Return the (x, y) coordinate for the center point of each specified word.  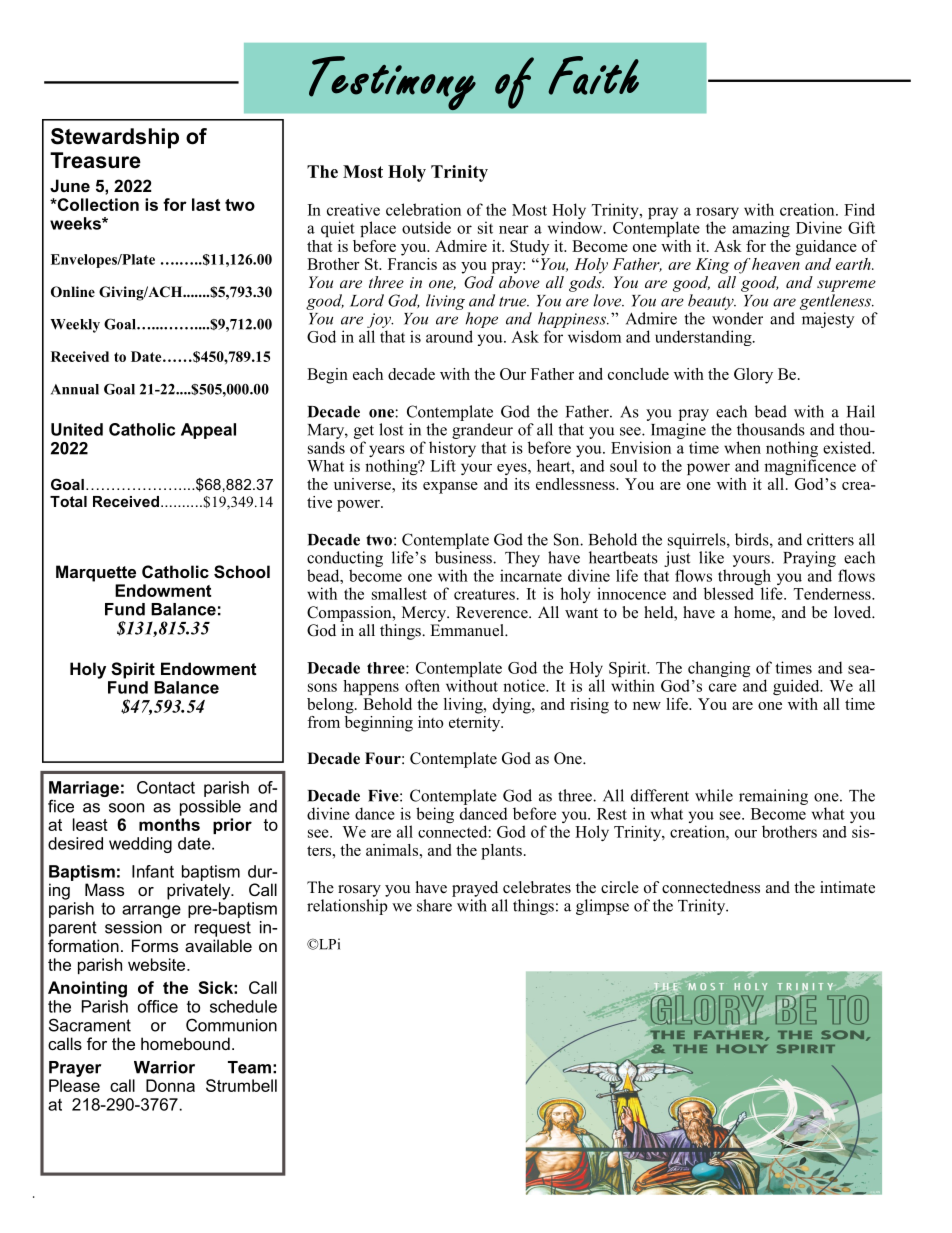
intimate (847, 887)
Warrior (164, 1067)
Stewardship (115, 138)
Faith (593, 75)
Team (249, 1067)
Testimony (392, 83)
